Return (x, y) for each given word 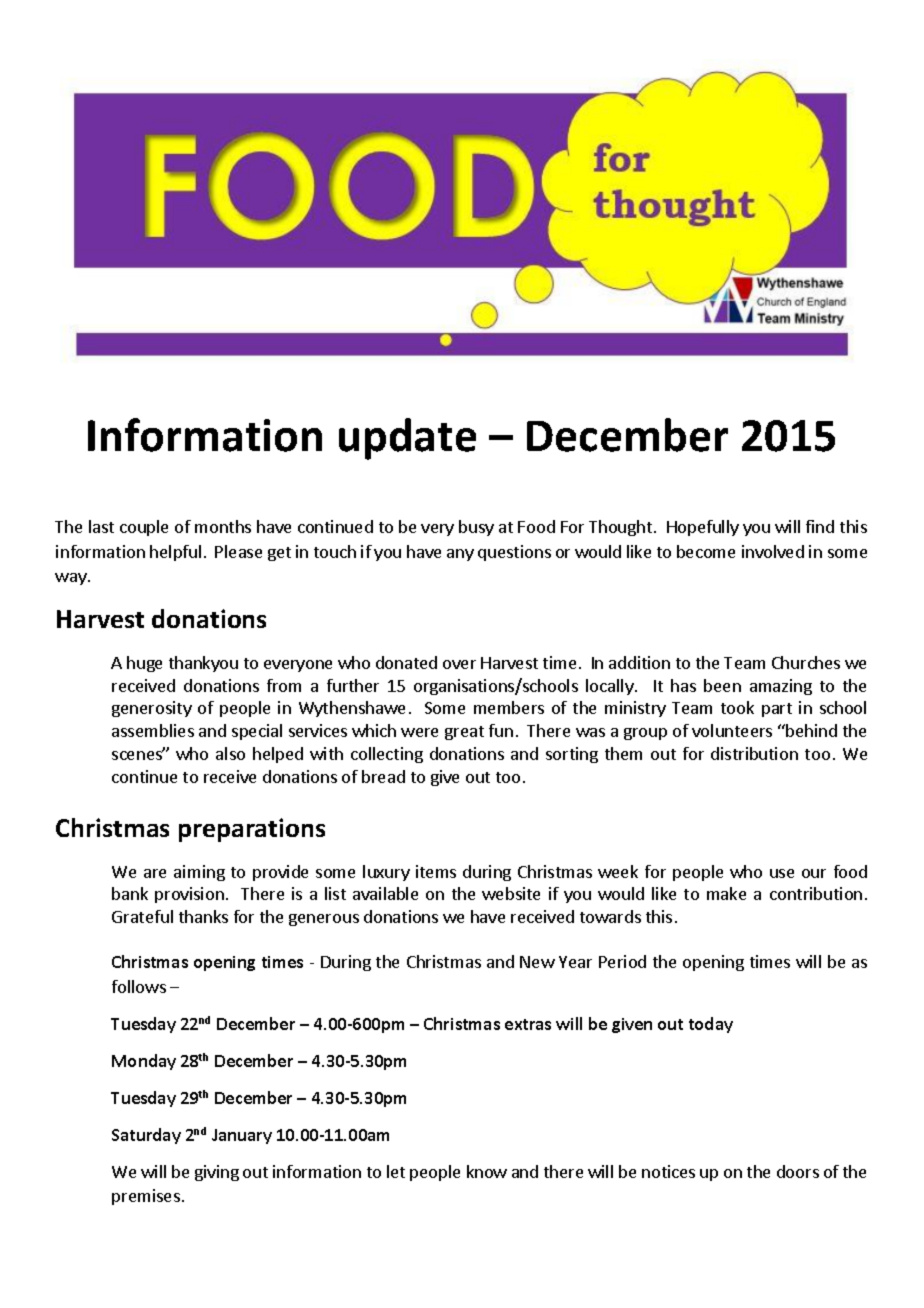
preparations (252, 830)
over (459, 664)
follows (139, 986)
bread (383, 776)
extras (528, 1024)
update (407, 439)
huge (144, 664)
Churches (806, 662)
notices (668, 1171)
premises (146, 1197)
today (711, 1025)
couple (144, 528)
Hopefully (703, 528)
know (487, 1171)
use (782, 873)
